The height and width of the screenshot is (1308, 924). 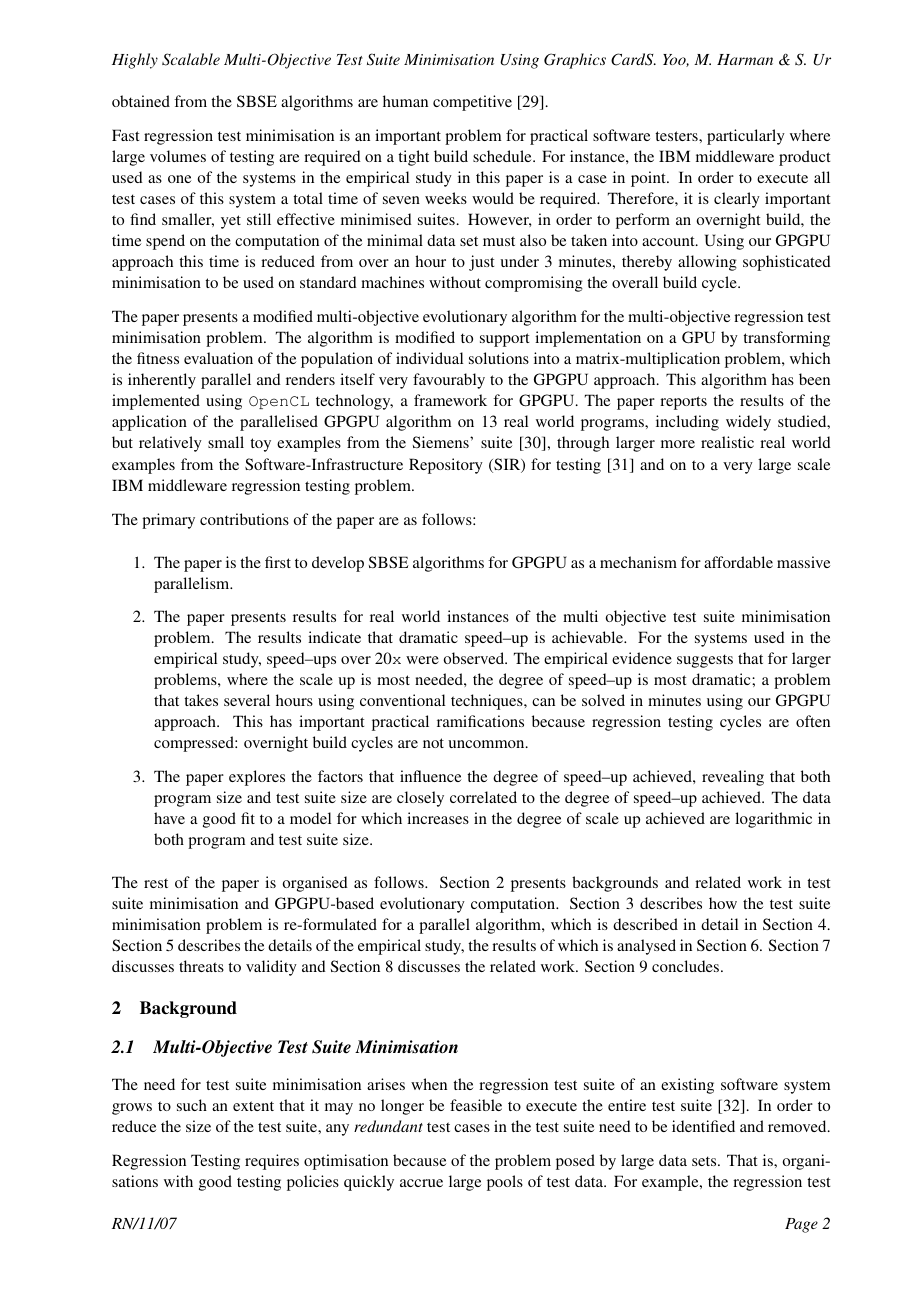 I want to click on relatively, so click(x=170, y=444).
